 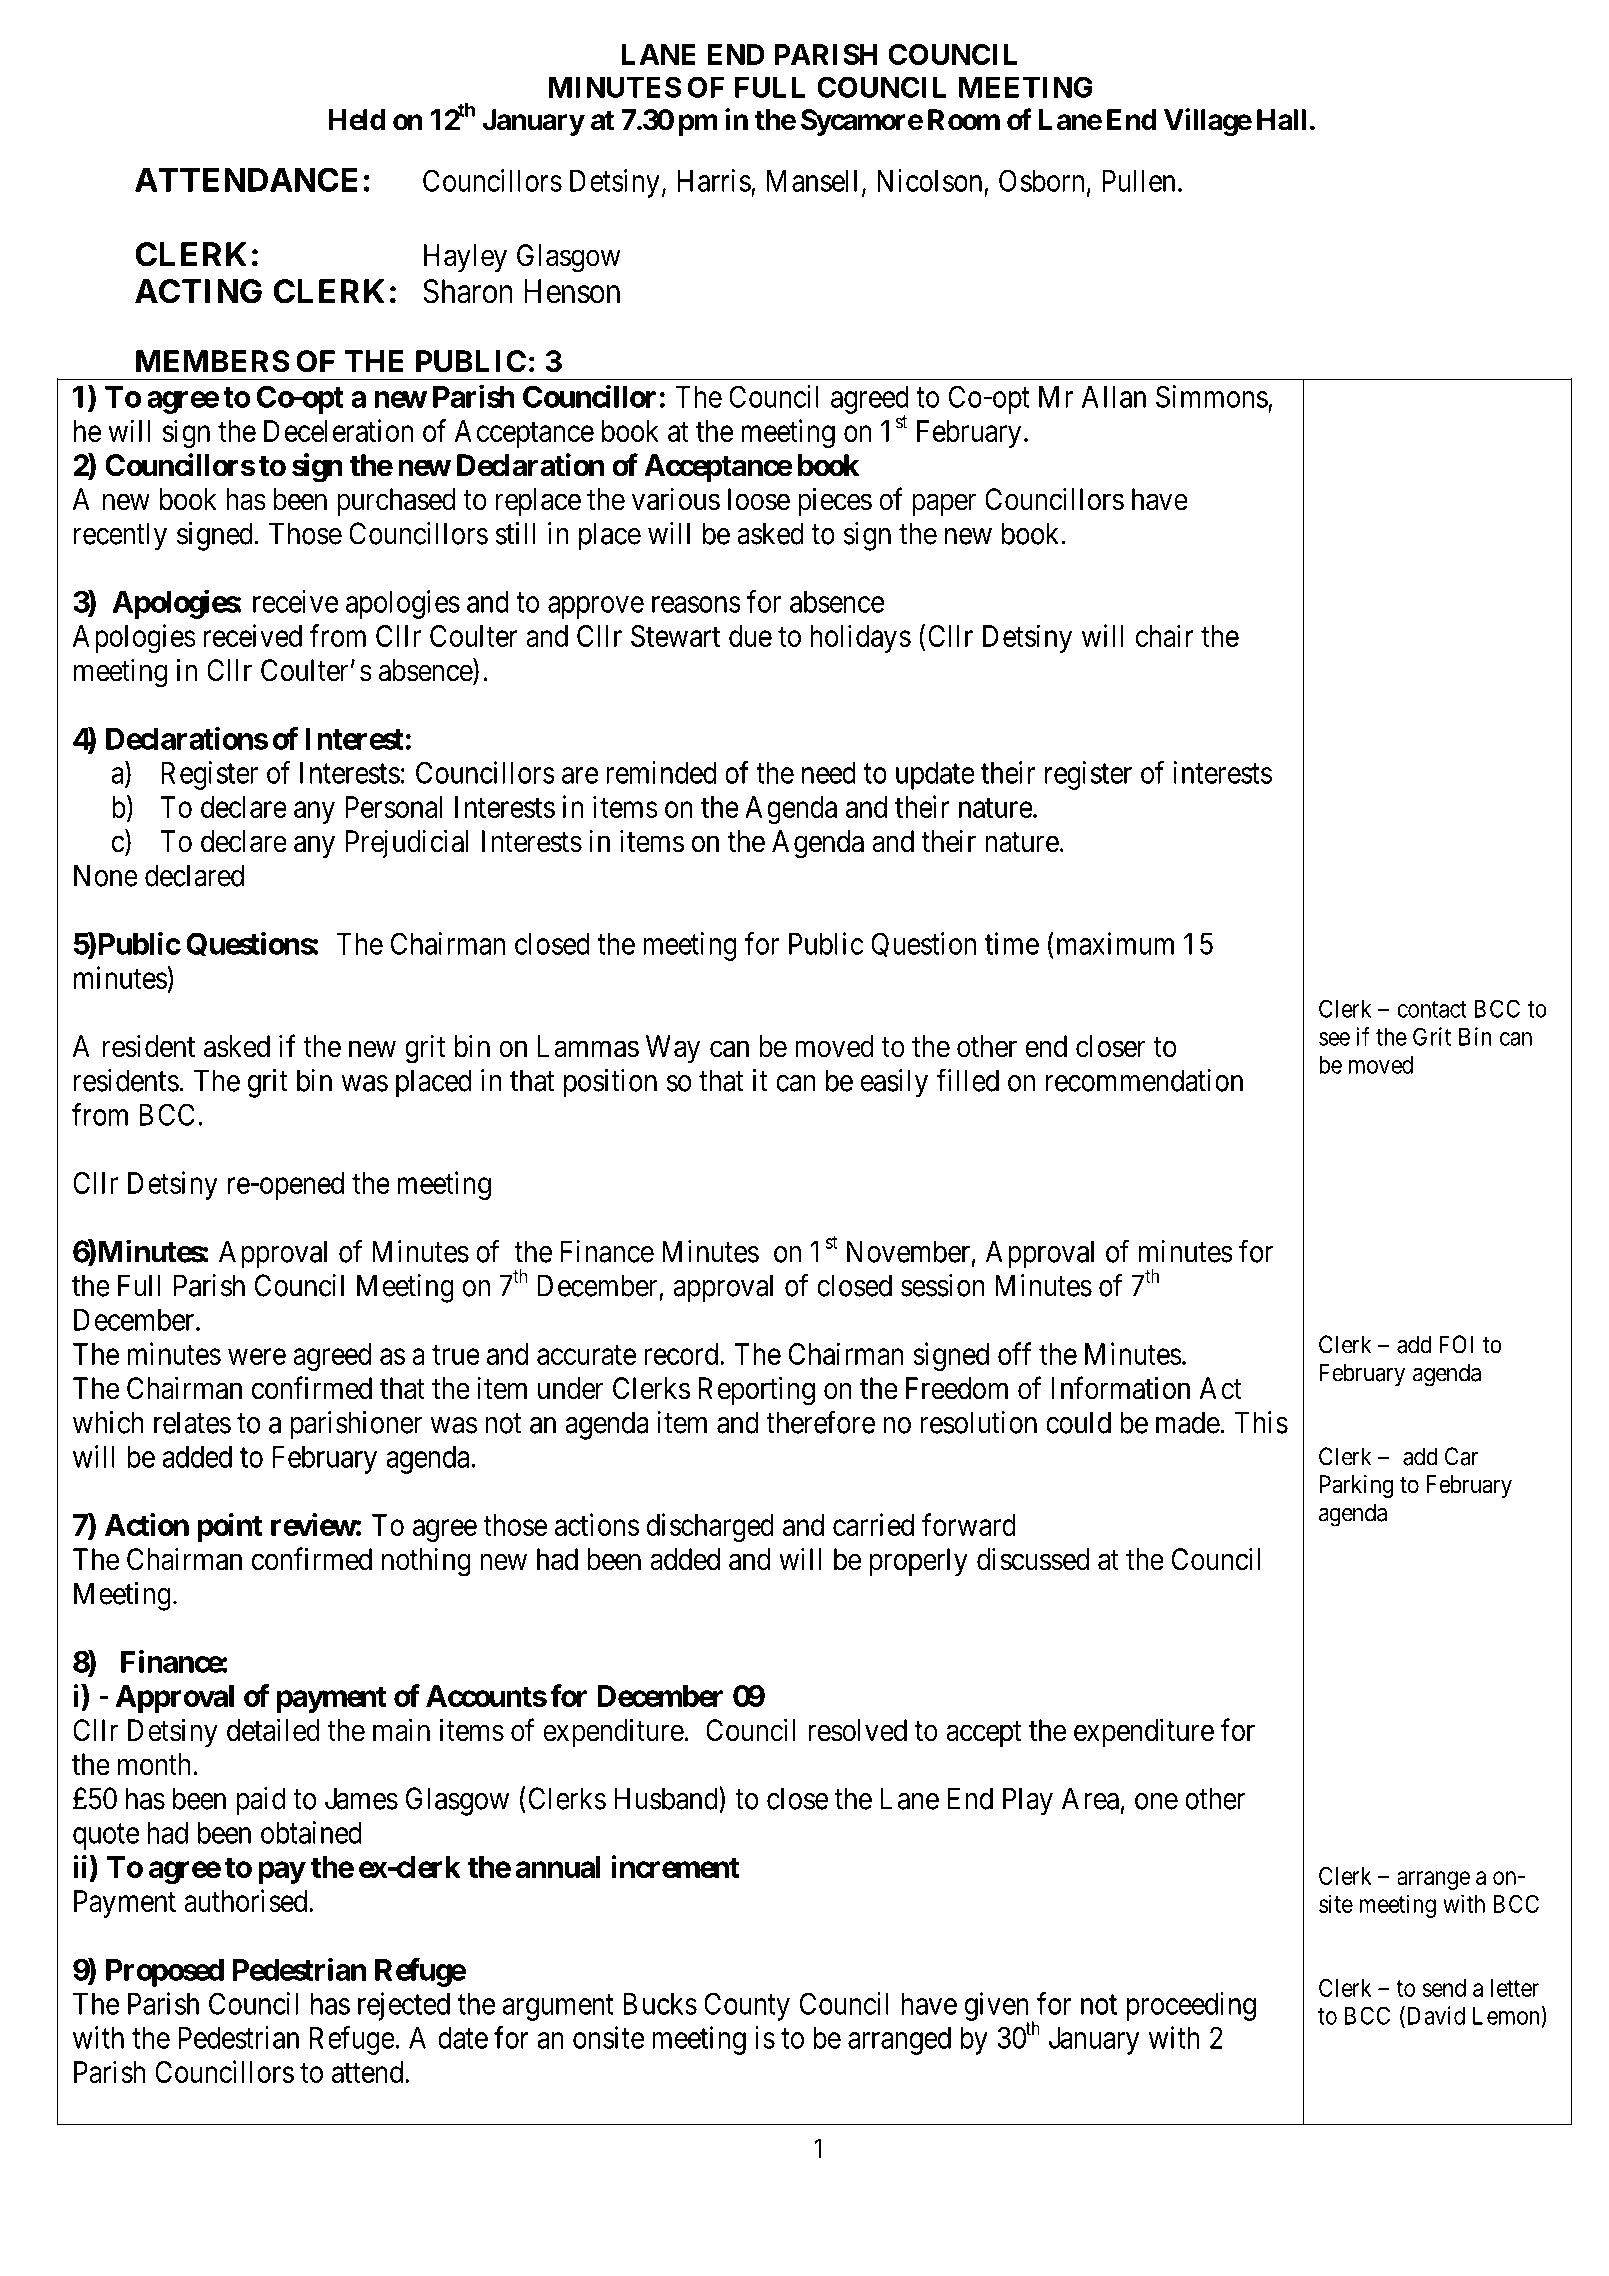 What do you see at coordinates (747, 2006) in the page?
I see `County` at bounding box center [747, 2006].
